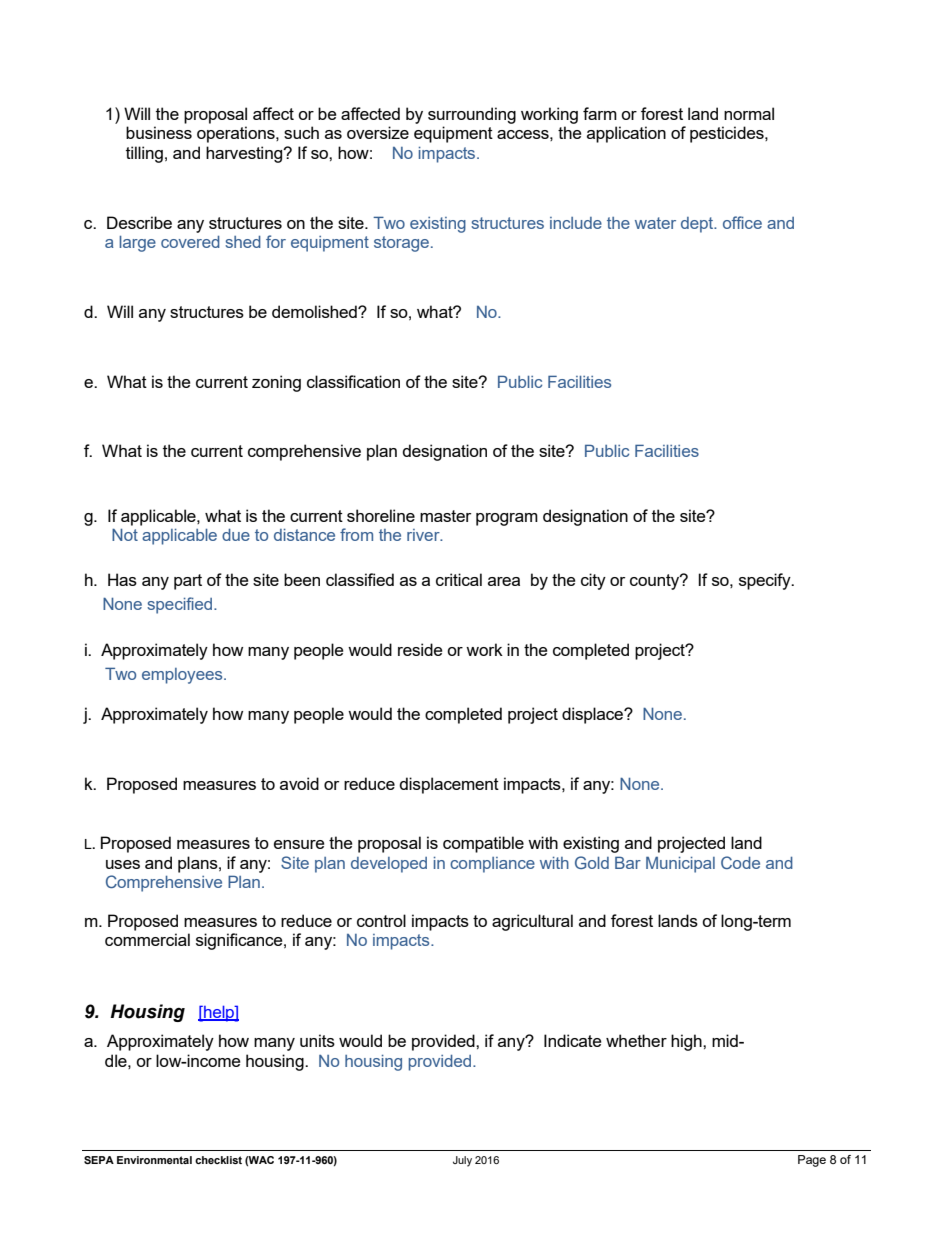 Image resolution: width=952 pixels, height=1233 pixels. I want to click on Code, so click(740, 862).
